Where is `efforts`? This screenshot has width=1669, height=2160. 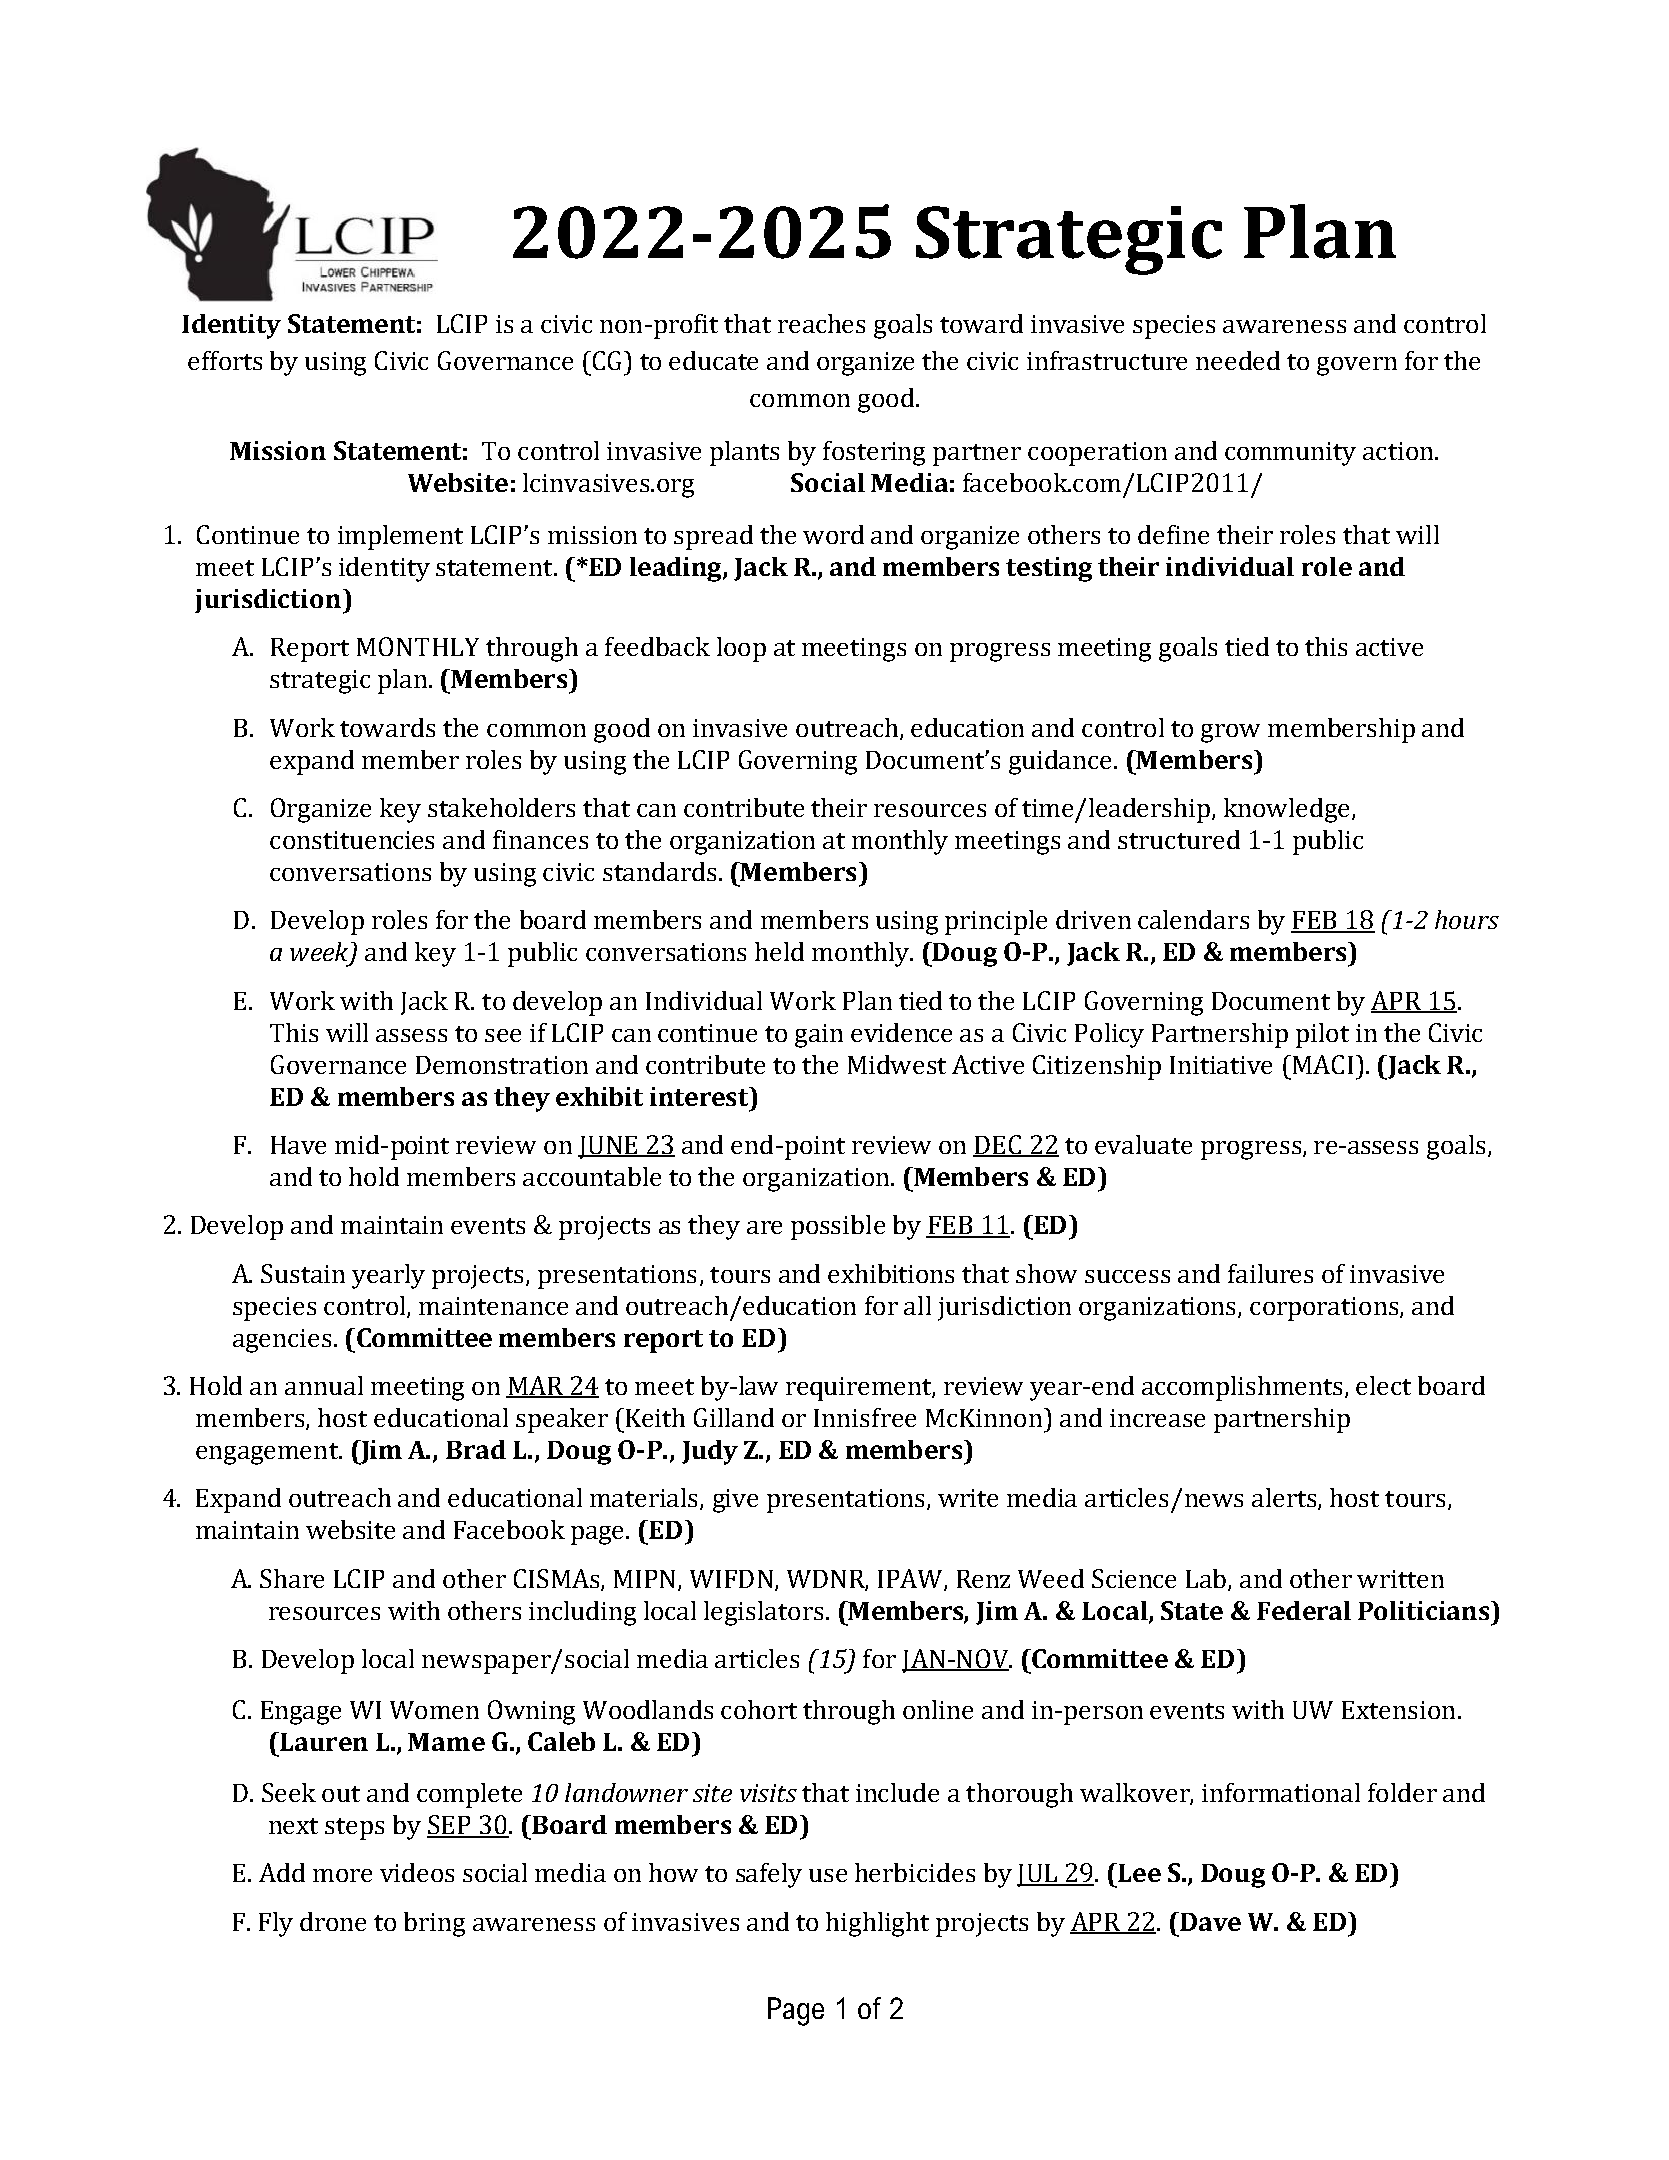 efforts is located at coordinates (225, 360).
